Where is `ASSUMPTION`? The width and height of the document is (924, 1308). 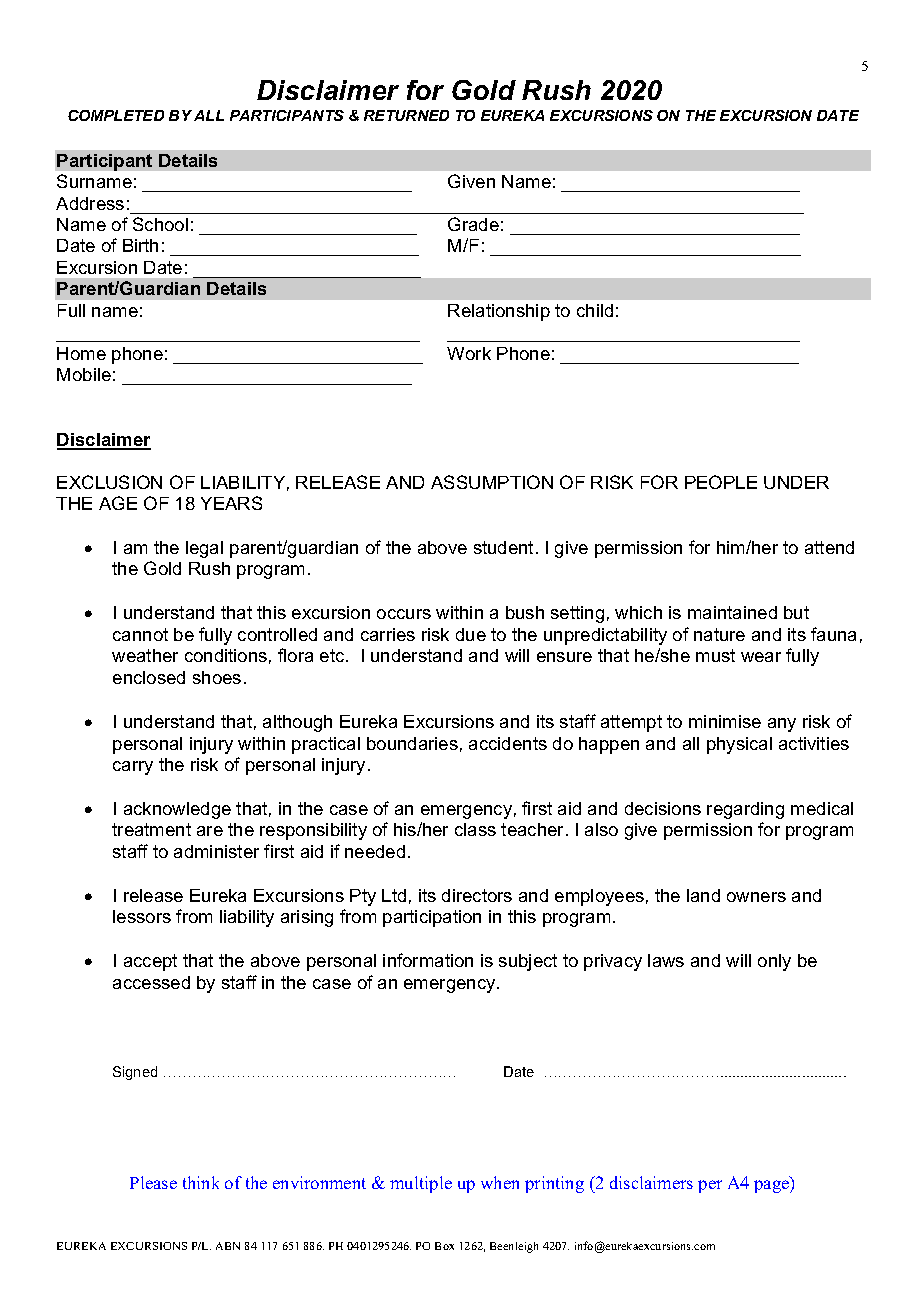
ASSUMPTION is located at coordinates (492, 482).
